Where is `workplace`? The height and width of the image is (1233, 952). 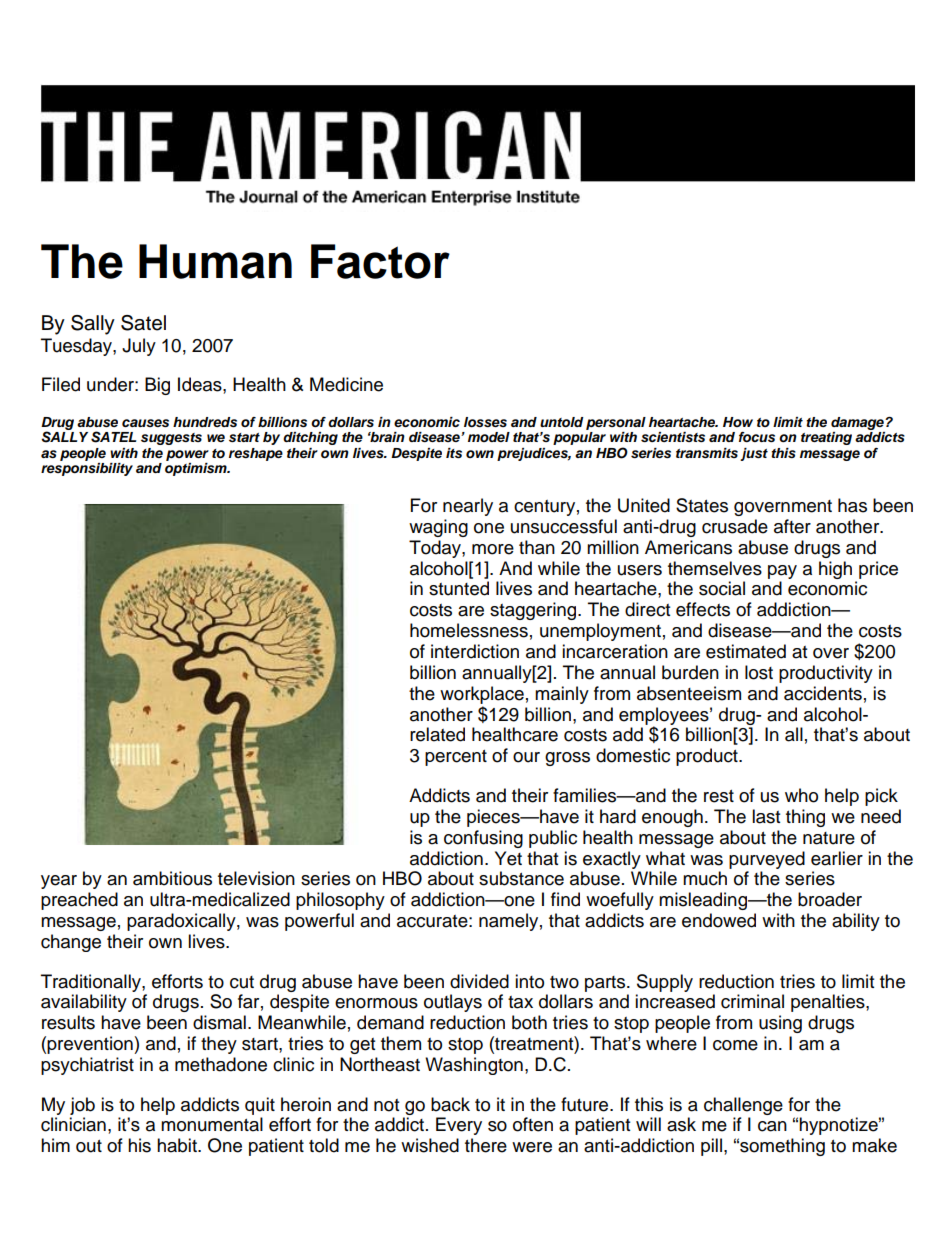 workplace is located at coordinates (482, 695).
